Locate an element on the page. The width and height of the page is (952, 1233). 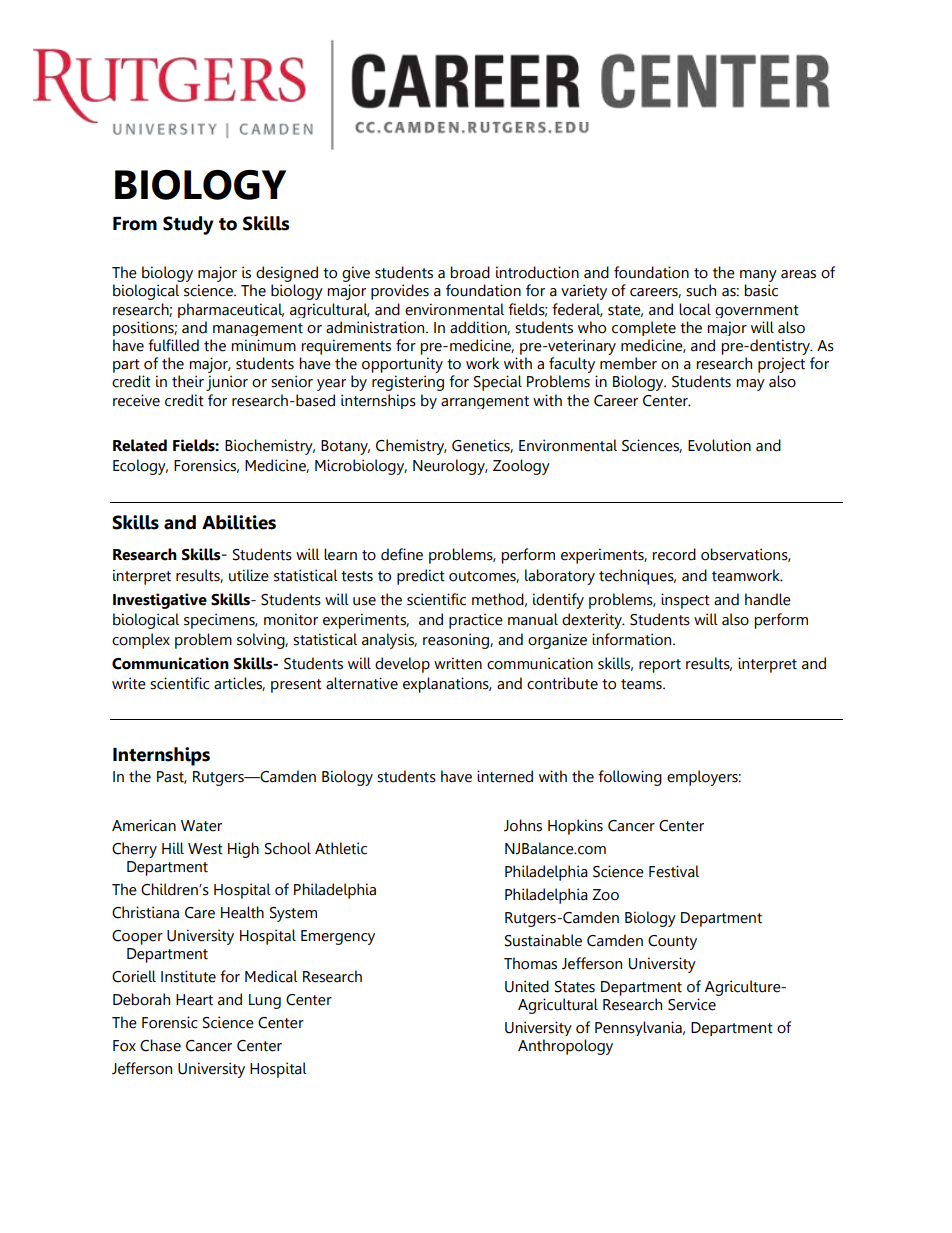
many is located at coordinates (758, 276).
